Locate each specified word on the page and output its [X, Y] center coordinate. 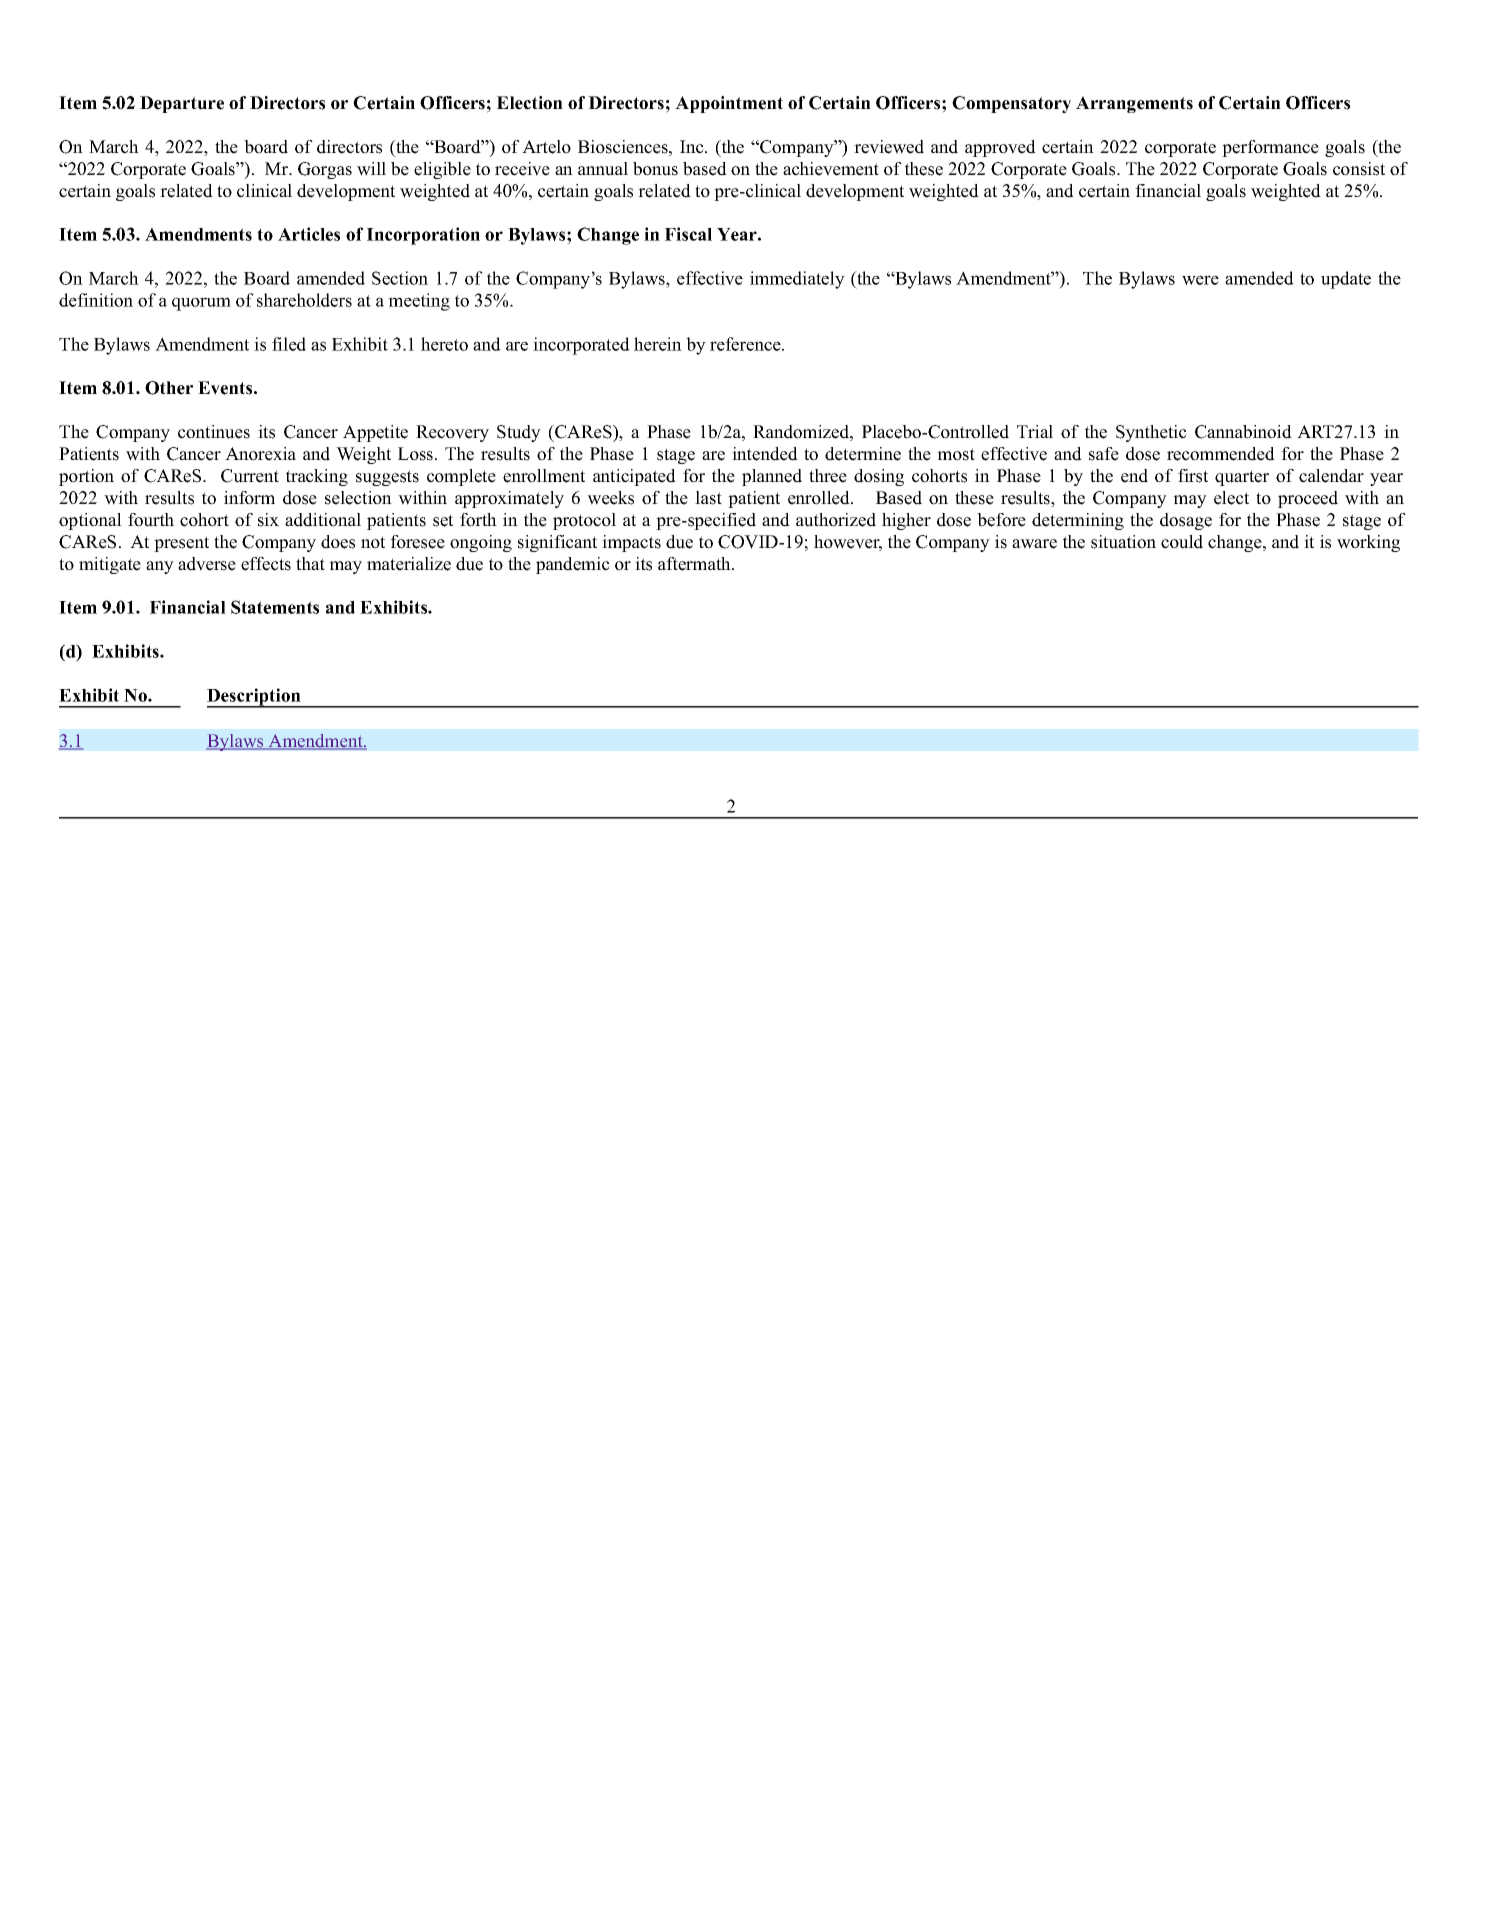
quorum [201, 304]
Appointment [729, 104]
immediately [797, 280]
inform [249, 498]
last [708, 498]
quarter [1242, 478]
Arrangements [1134, 104]
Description [255, 698]
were [1200, 280]
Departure [182, 104]
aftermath [695, 564]
